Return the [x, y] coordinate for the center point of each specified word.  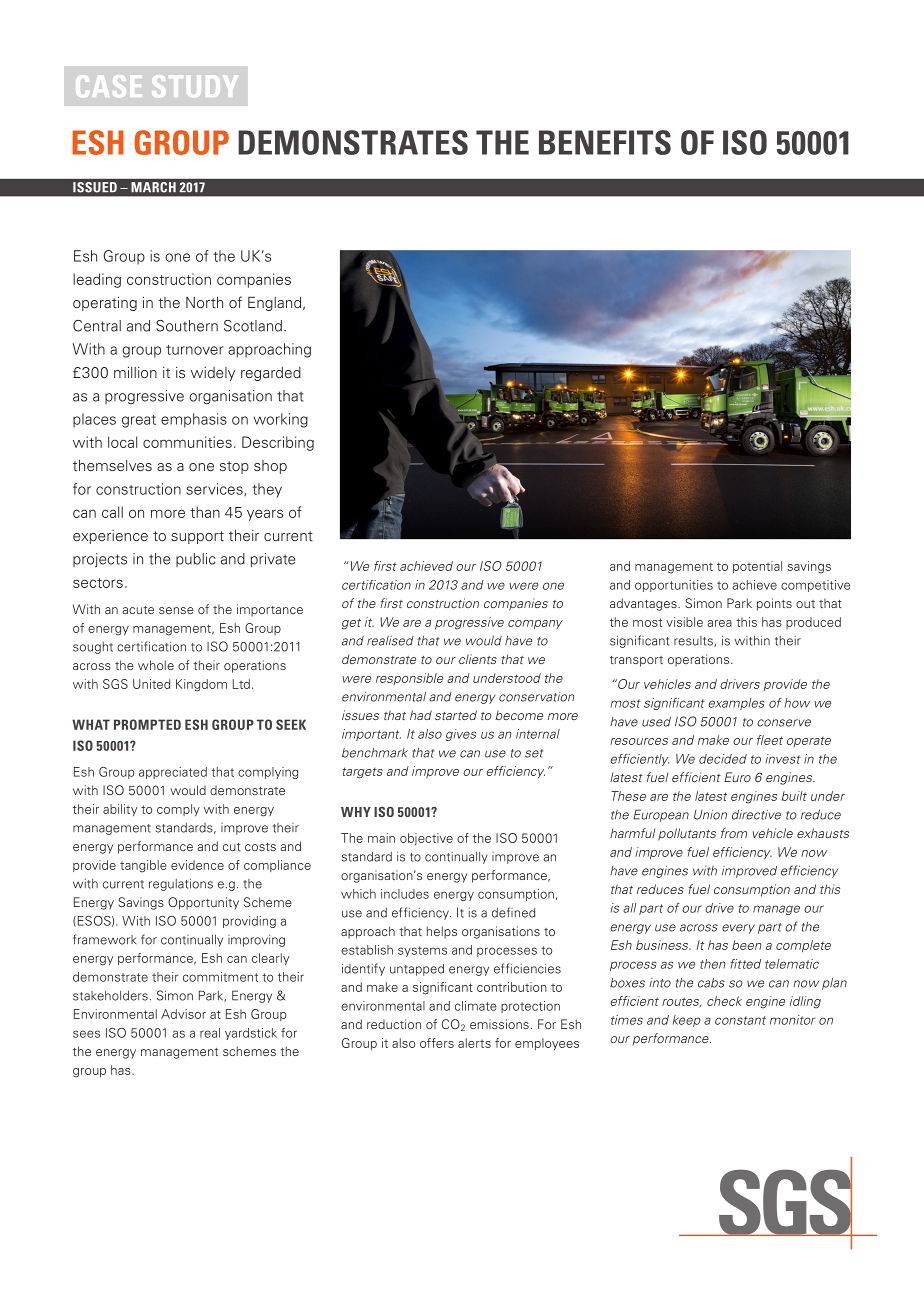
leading [97, 280]
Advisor [183, 1014]
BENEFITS [605, 142]
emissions [499, 1024]
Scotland [253, 326]
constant [740, 1020]
